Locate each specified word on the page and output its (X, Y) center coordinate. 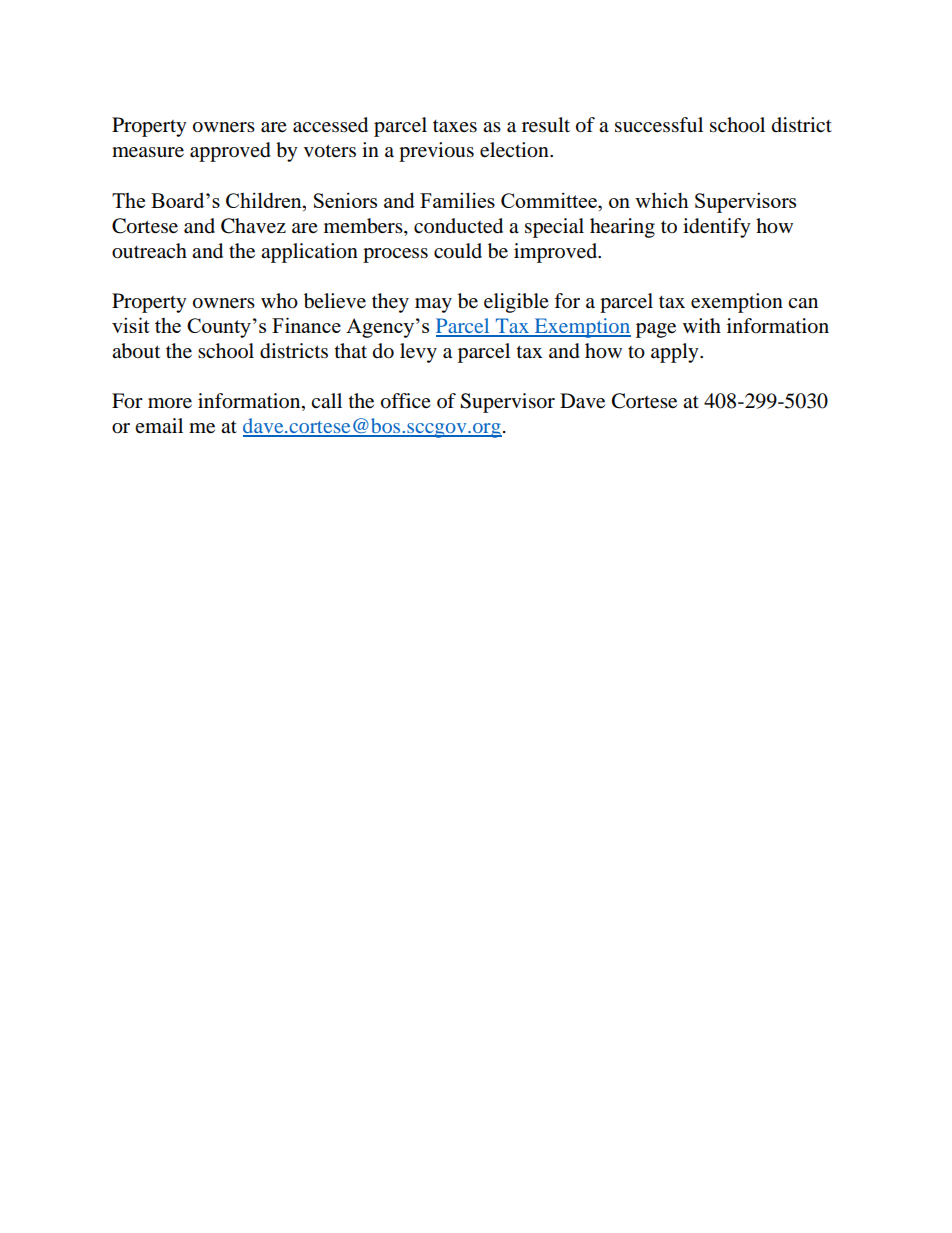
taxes (455, 126)
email (159, 425)
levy (418, 353)
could (458, 251)
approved (230, 152)
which (662, 200)
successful (659, 125)
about (136, 351)
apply (676, 353)
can (803, 303)
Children (265, 200)
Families (457, 200)
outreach (149, 251)
